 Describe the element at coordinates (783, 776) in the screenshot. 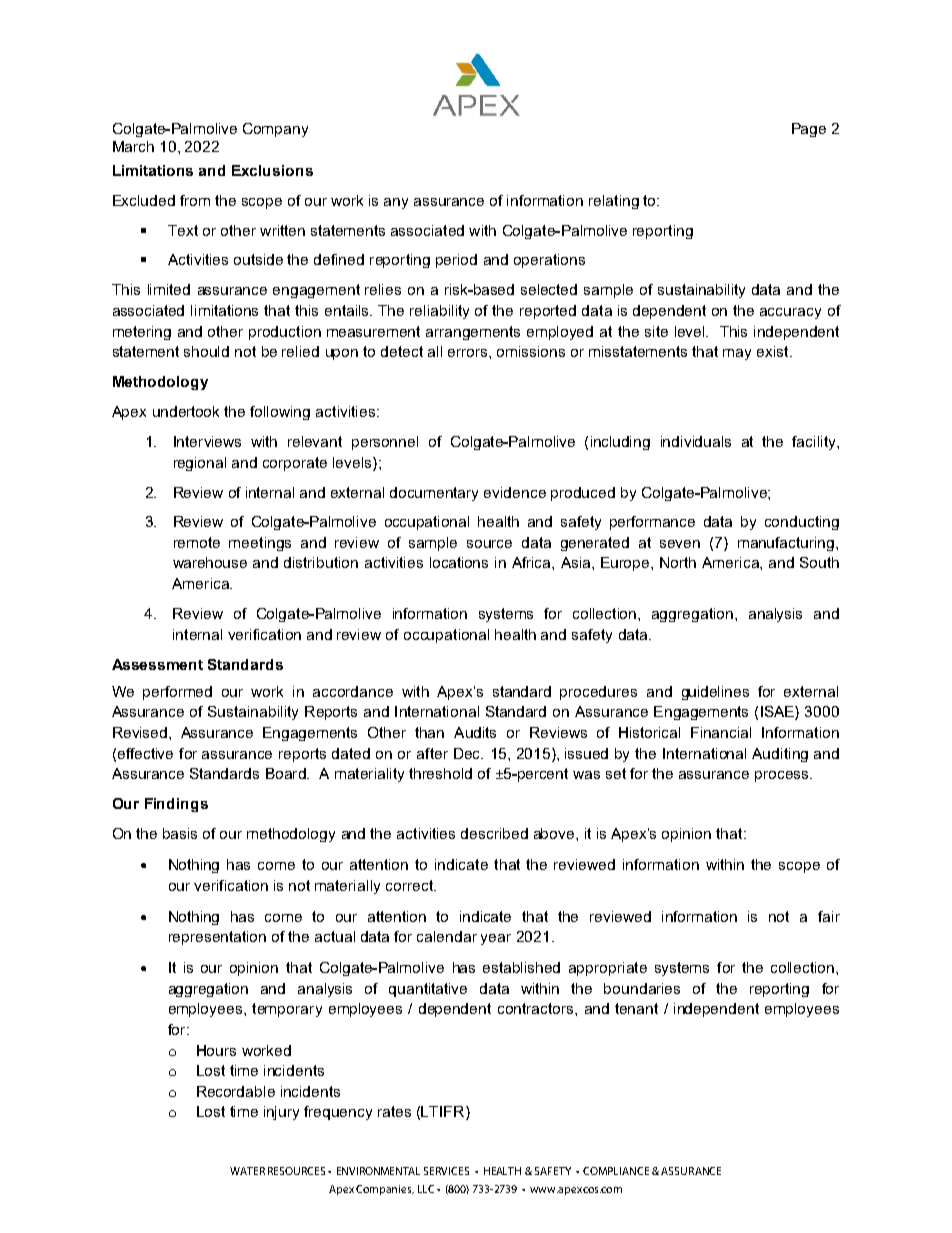

I see `process` at that location.
